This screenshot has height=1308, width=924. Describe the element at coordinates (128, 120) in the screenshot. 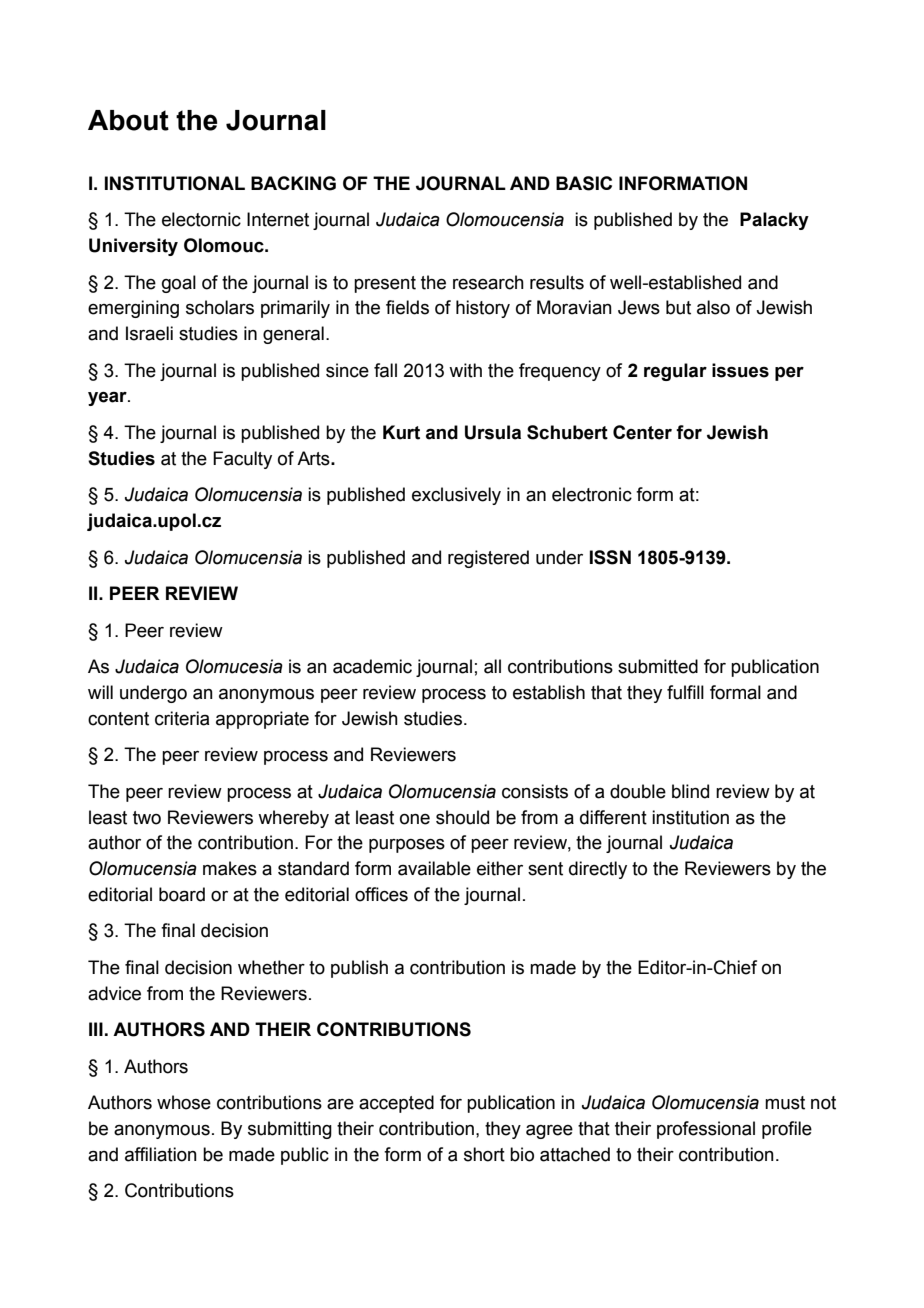

I see `About` at that location.
